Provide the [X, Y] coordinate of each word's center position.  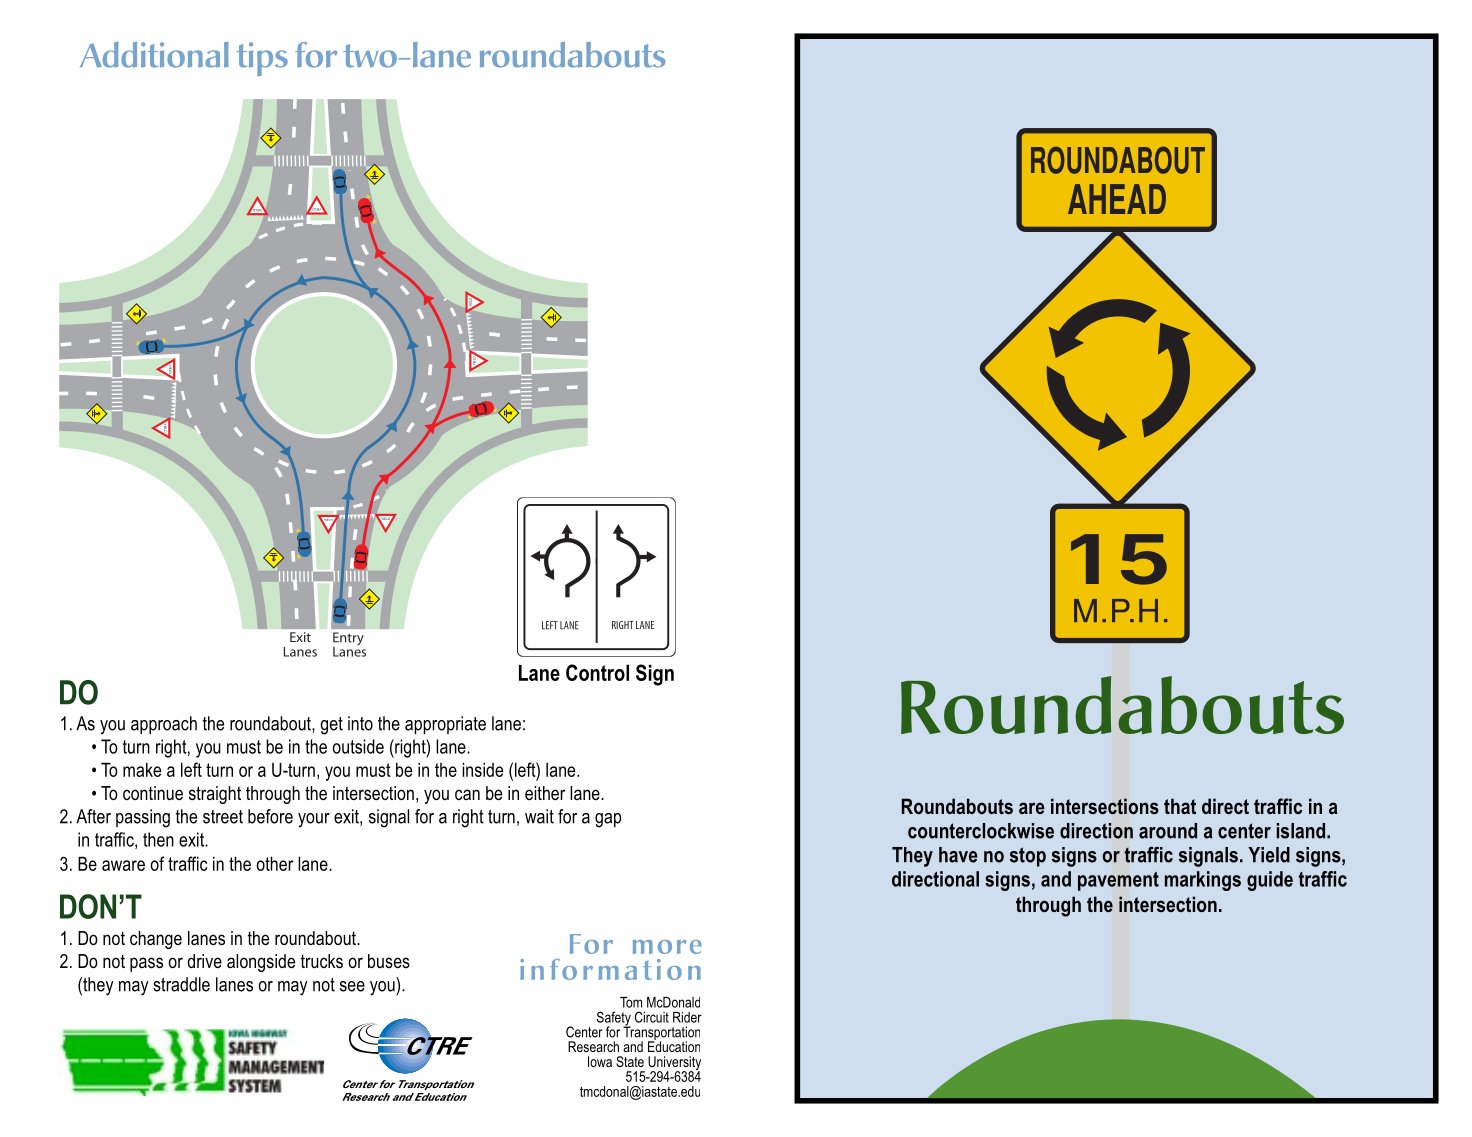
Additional [154, 55]
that [1180, 806]
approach [164, 725]
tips [262, 59]
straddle [181, 984]
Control [597, 672]
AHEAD [1117, 199]
